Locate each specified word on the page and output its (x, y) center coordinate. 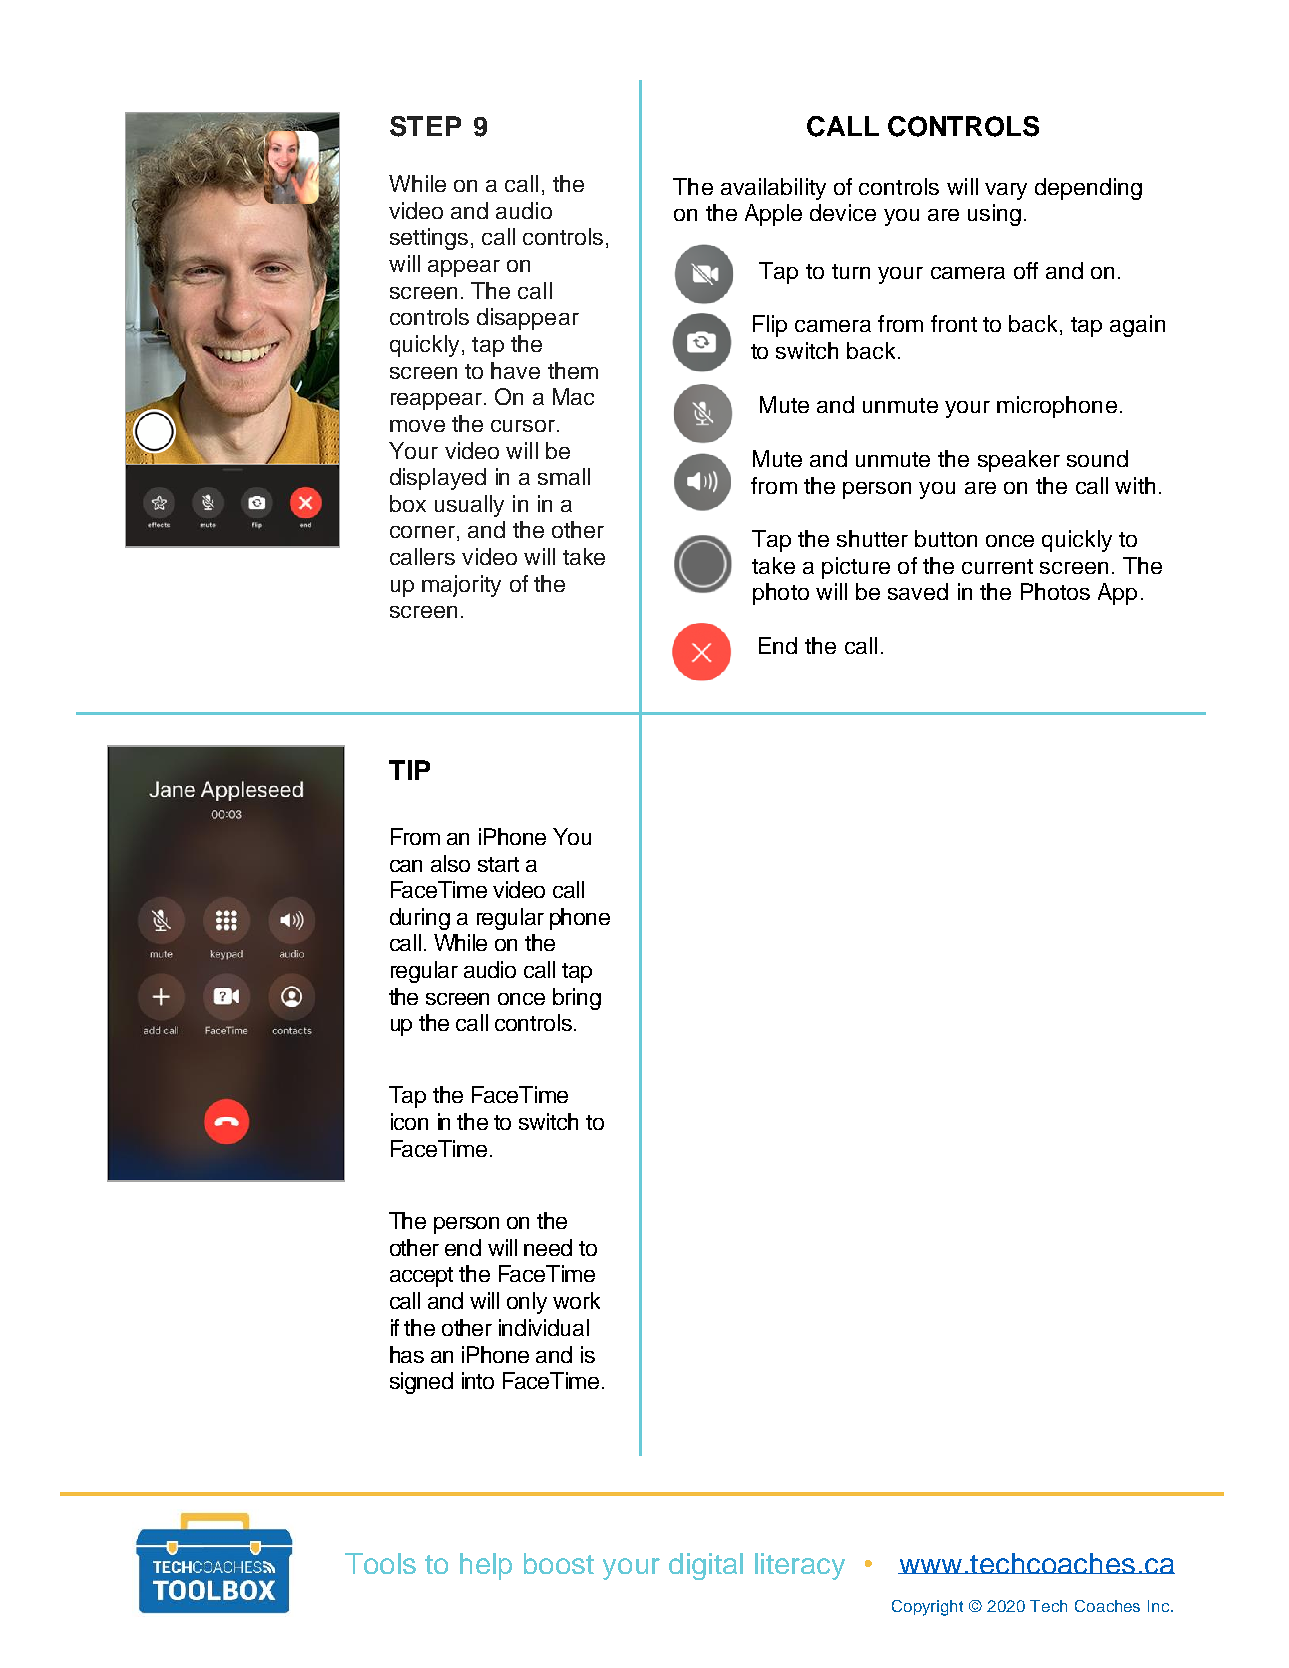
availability (773, 189)
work (576, 1300)
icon (409, 1121)
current (997, 566)
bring (577, 999)
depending (1088, 189)
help (486, 1566)
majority (461, 586)
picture (856, 568)
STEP (425, 126)
